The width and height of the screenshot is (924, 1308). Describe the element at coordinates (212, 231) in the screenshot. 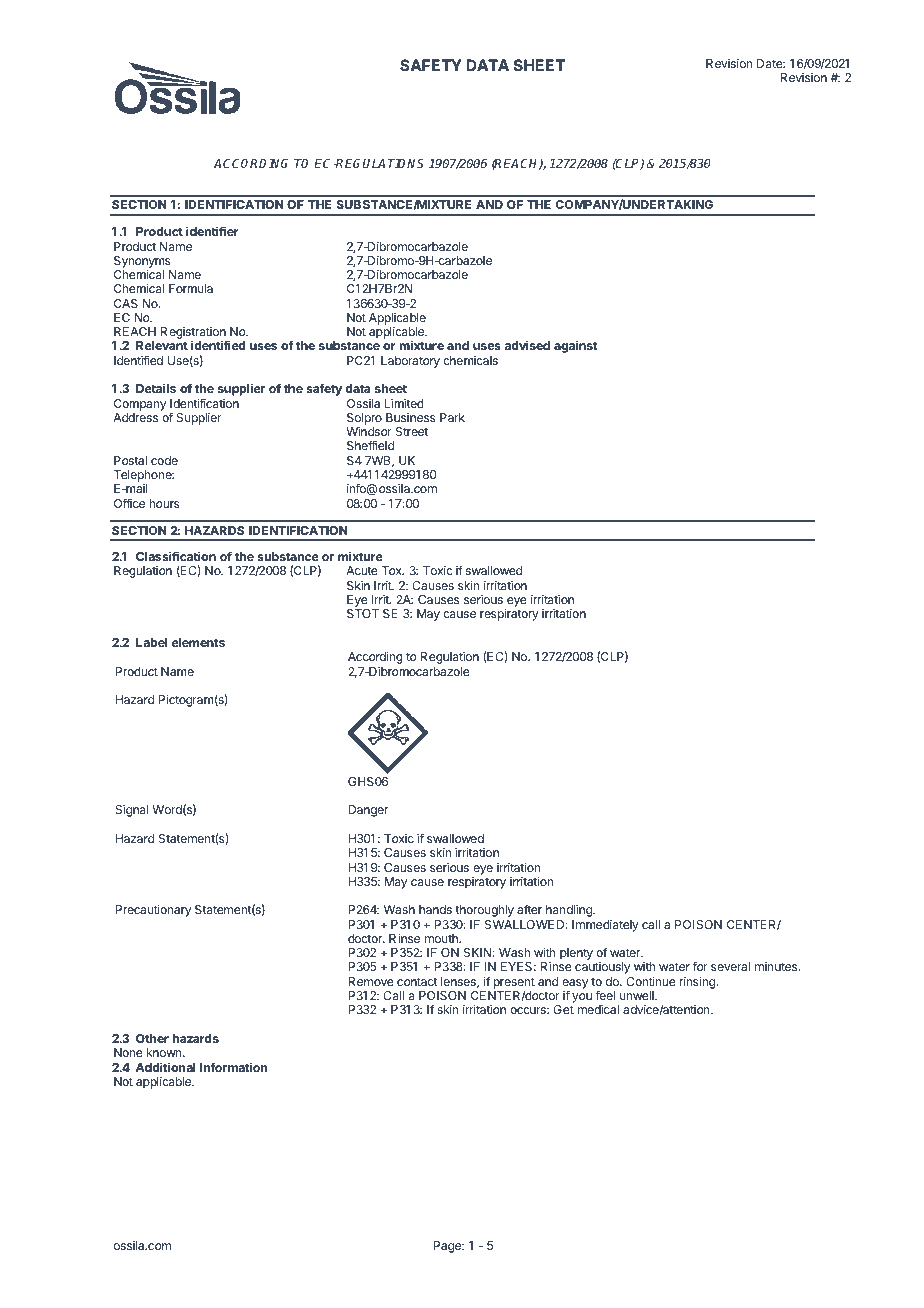

I see `identifier` at that location.
